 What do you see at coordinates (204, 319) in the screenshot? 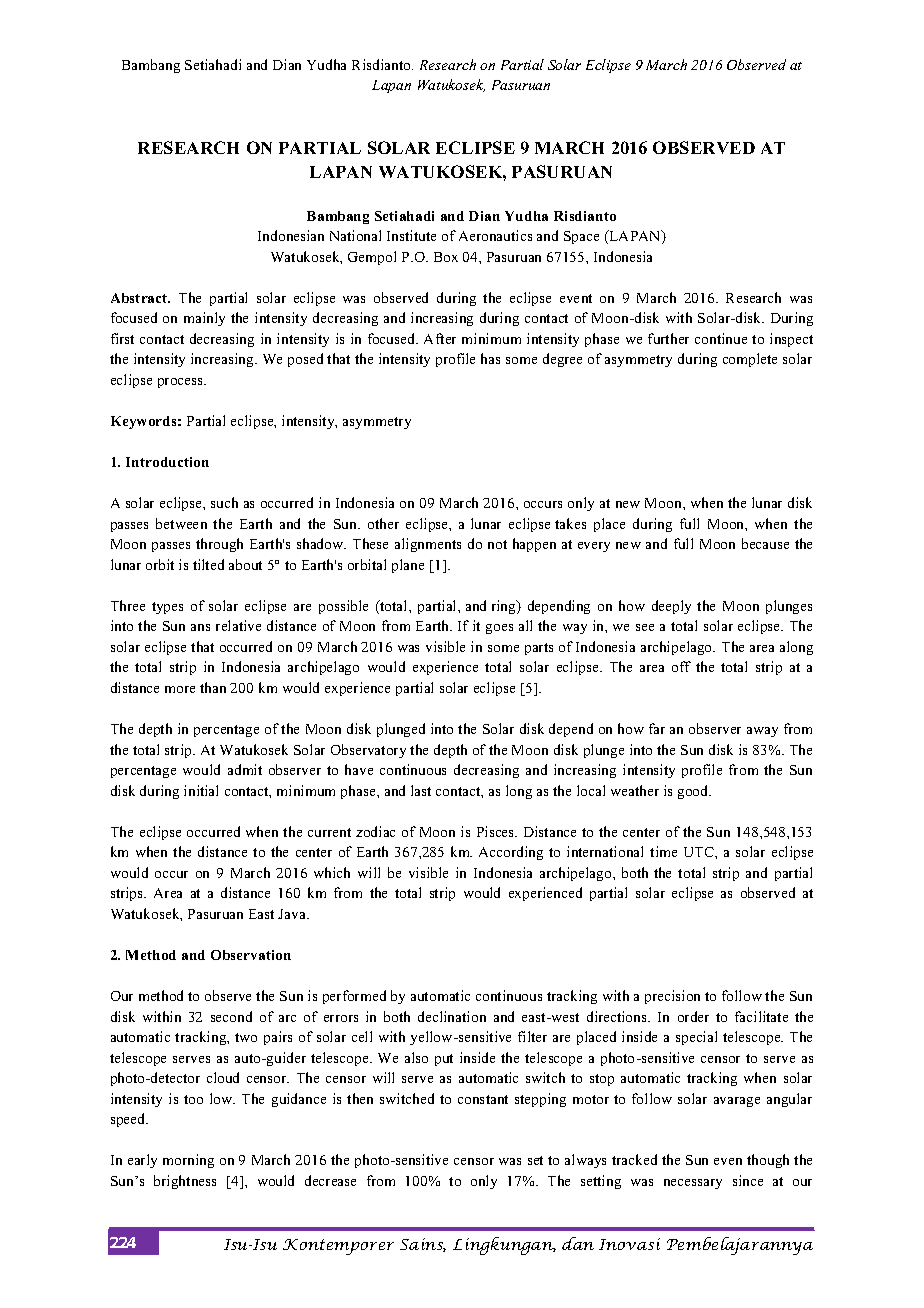
I see `mainly` at bounding box center [204, 319].
